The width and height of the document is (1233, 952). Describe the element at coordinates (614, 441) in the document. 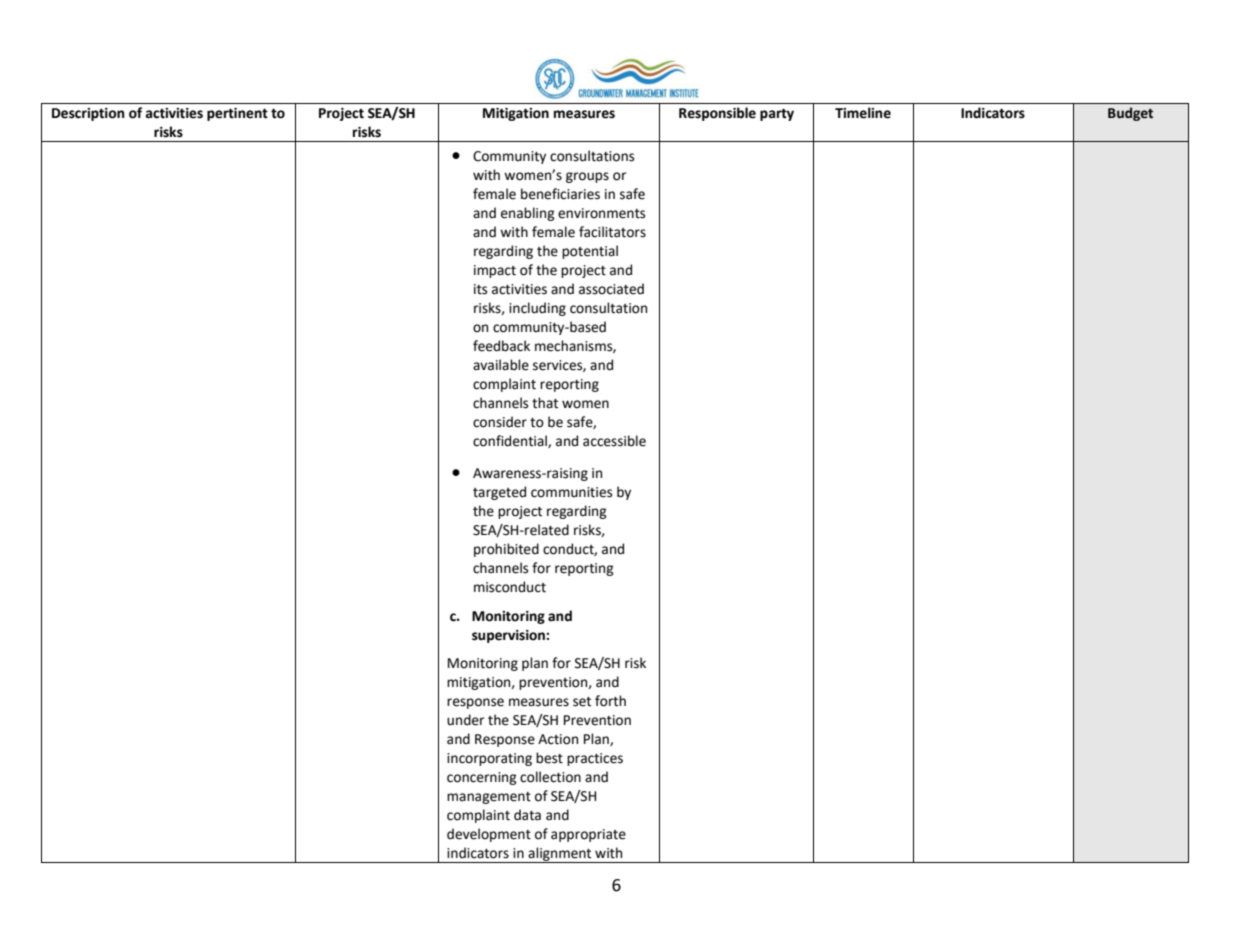

I see `accessible` at that location.
